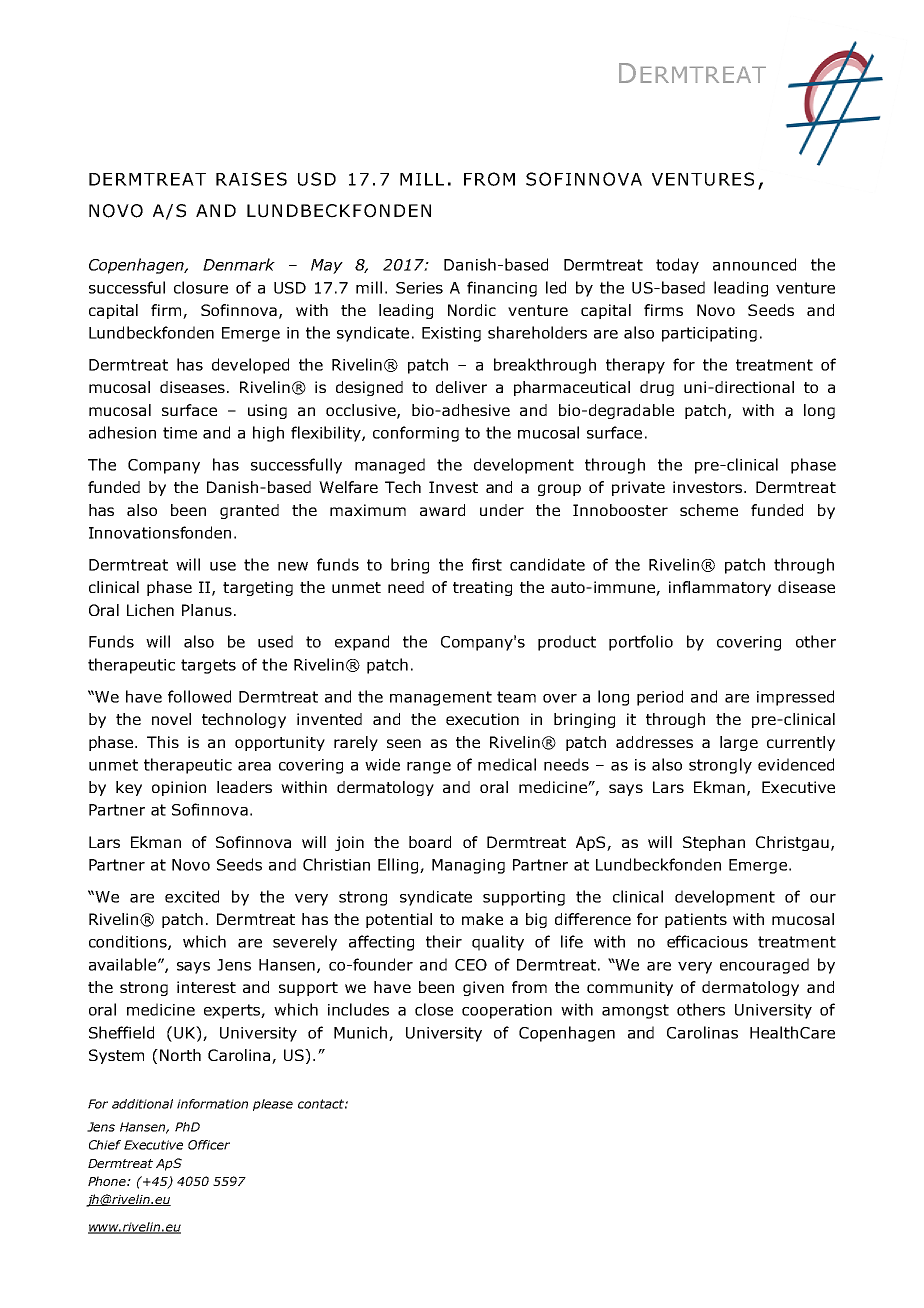 The height and width of the screenshot is (1308, 924). Describe the element at coordinates (199, 696) in the screenshot. I see `followed` at that location.
